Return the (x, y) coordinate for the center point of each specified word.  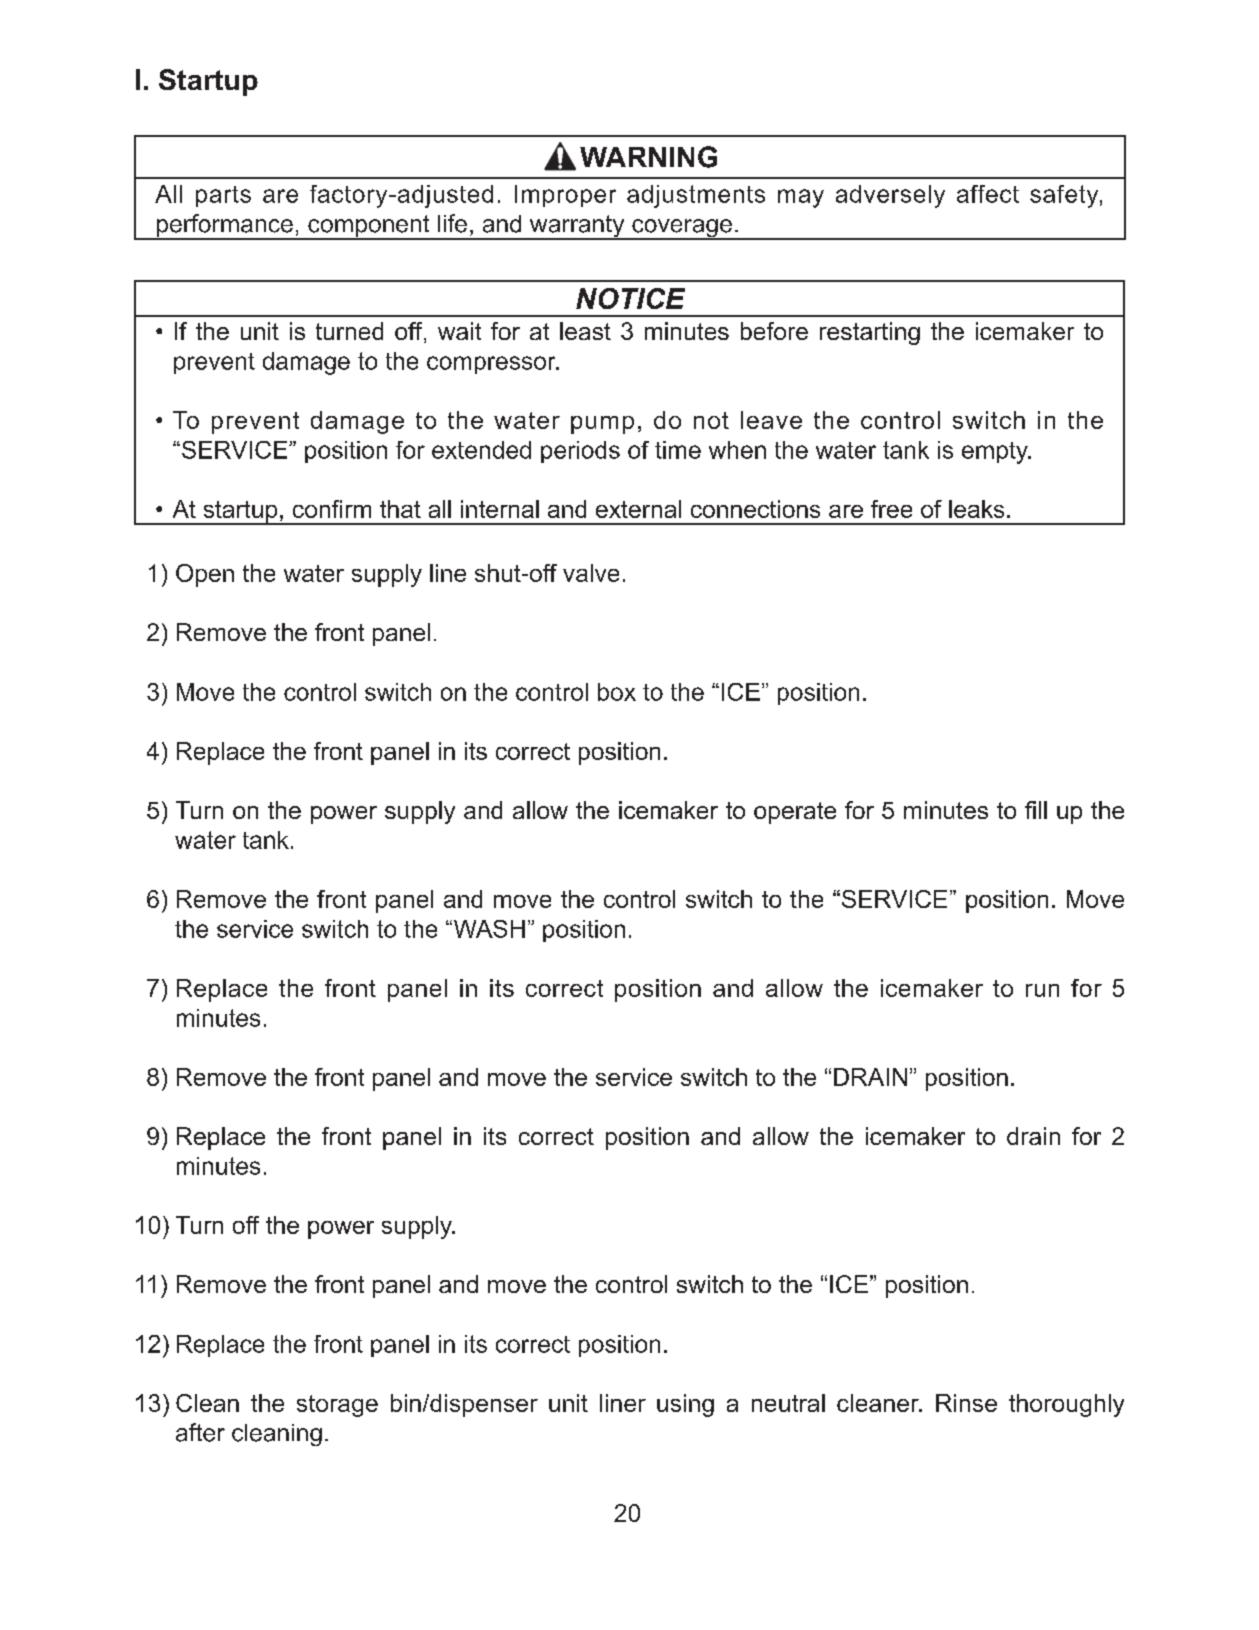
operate (795, 813)
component (369, 227)
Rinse (966, 1403)
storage (337, 1406)
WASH (488, 929)
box (617, 692)
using (685, 1405)
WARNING (648, 157)
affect (988, 194)
